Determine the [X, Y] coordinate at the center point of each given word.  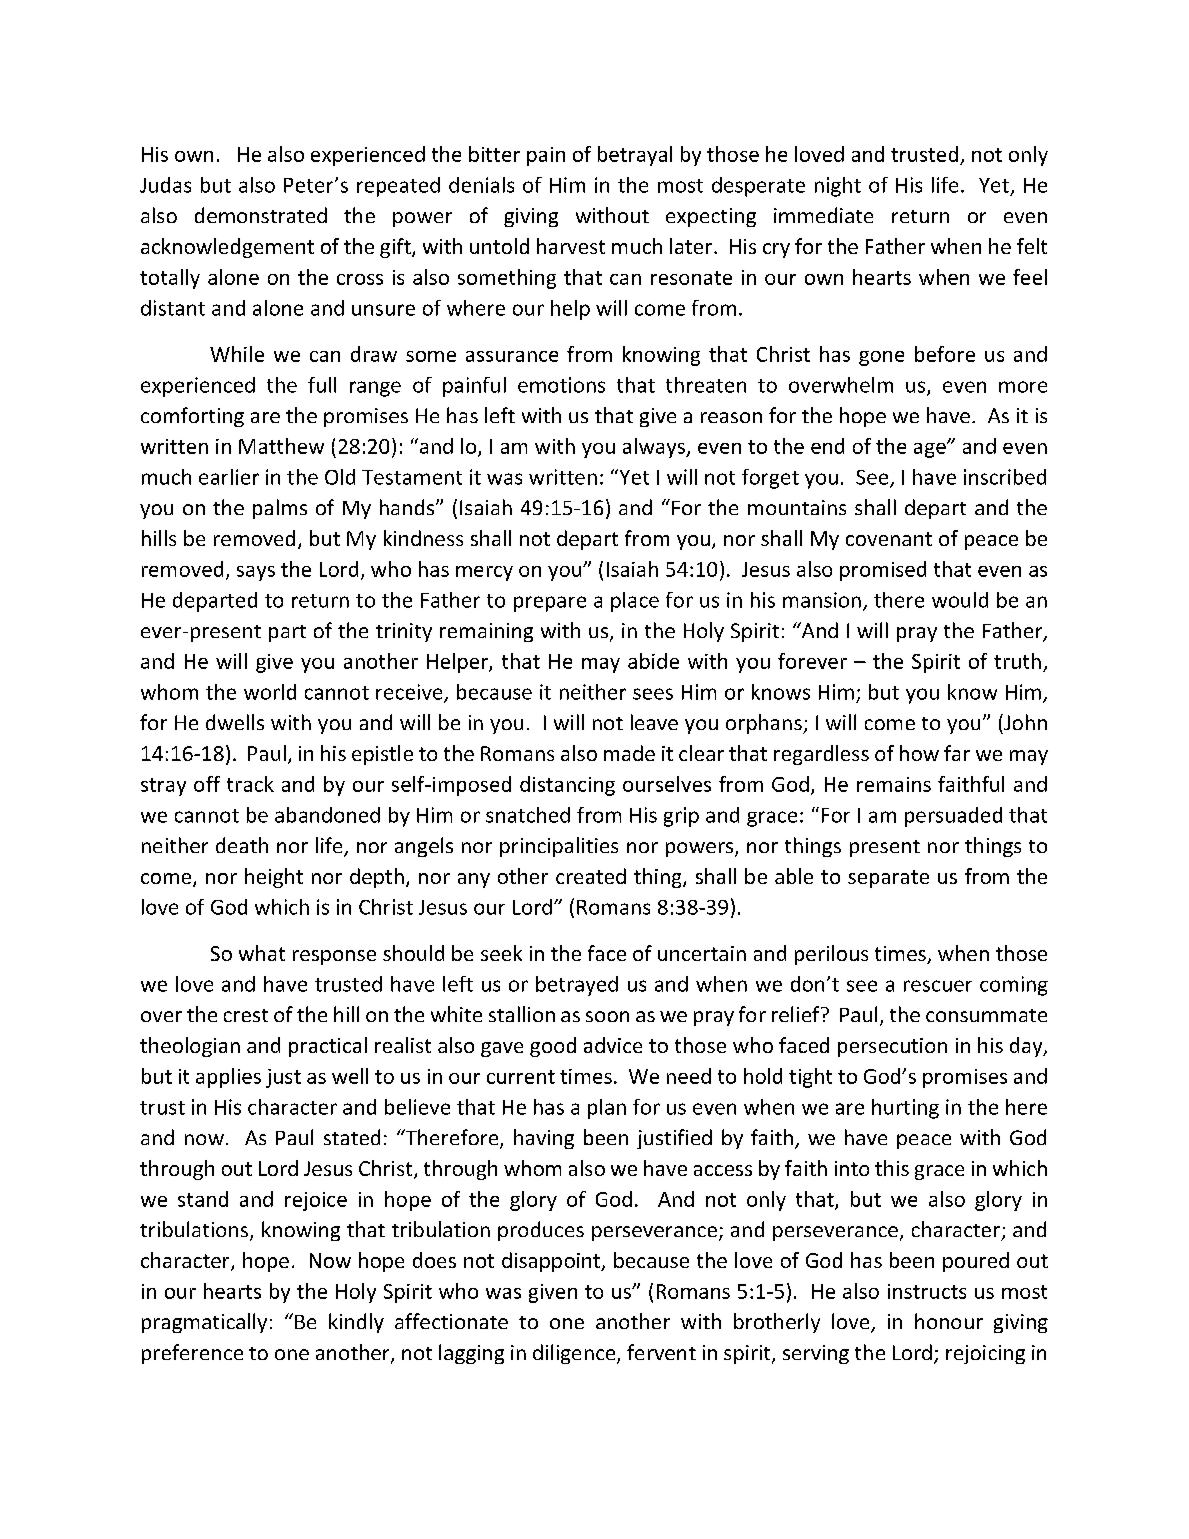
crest [246, 1015]
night [838, 187]
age [931, 450]
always [655, 448]
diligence [575, 1354]
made [629, 753]
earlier [229, 477]
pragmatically [204, 1323]
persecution [892, 1047]
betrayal [635, 156]
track [250, 784]
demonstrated [261, 215]
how [919, 753]
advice [613, 1045]
